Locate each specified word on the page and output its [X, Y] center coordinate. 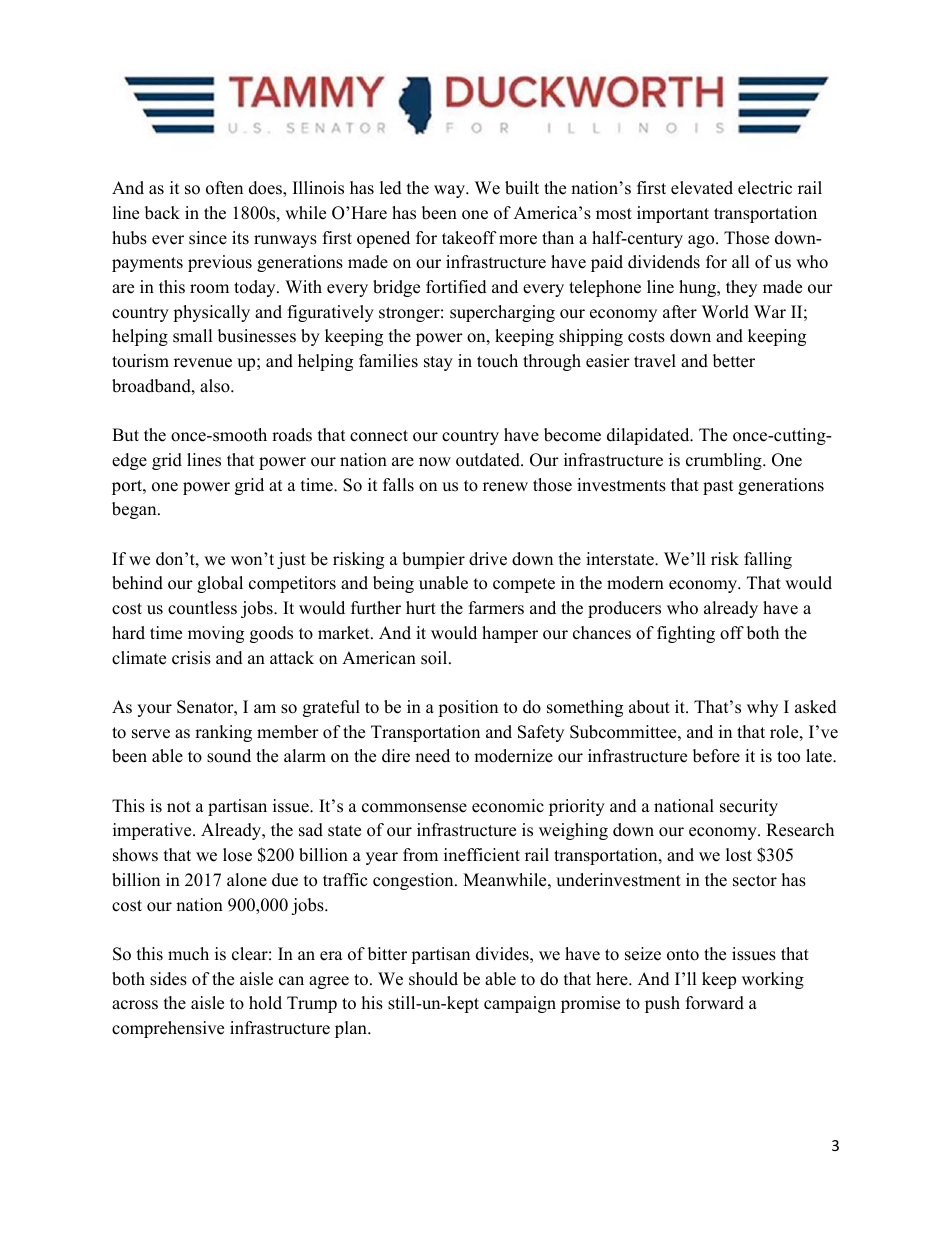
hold [265, 1003]
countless [202, 608]
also [216, 386]
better [734, 361]
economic [508, 806]
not [179, 807]
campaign [520, 1004]
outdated [489, 460]
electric [765, 188]
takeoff [469, 238]
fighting [686, 634]
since [208, 238]
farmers [496, 608]
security [749, 807]
